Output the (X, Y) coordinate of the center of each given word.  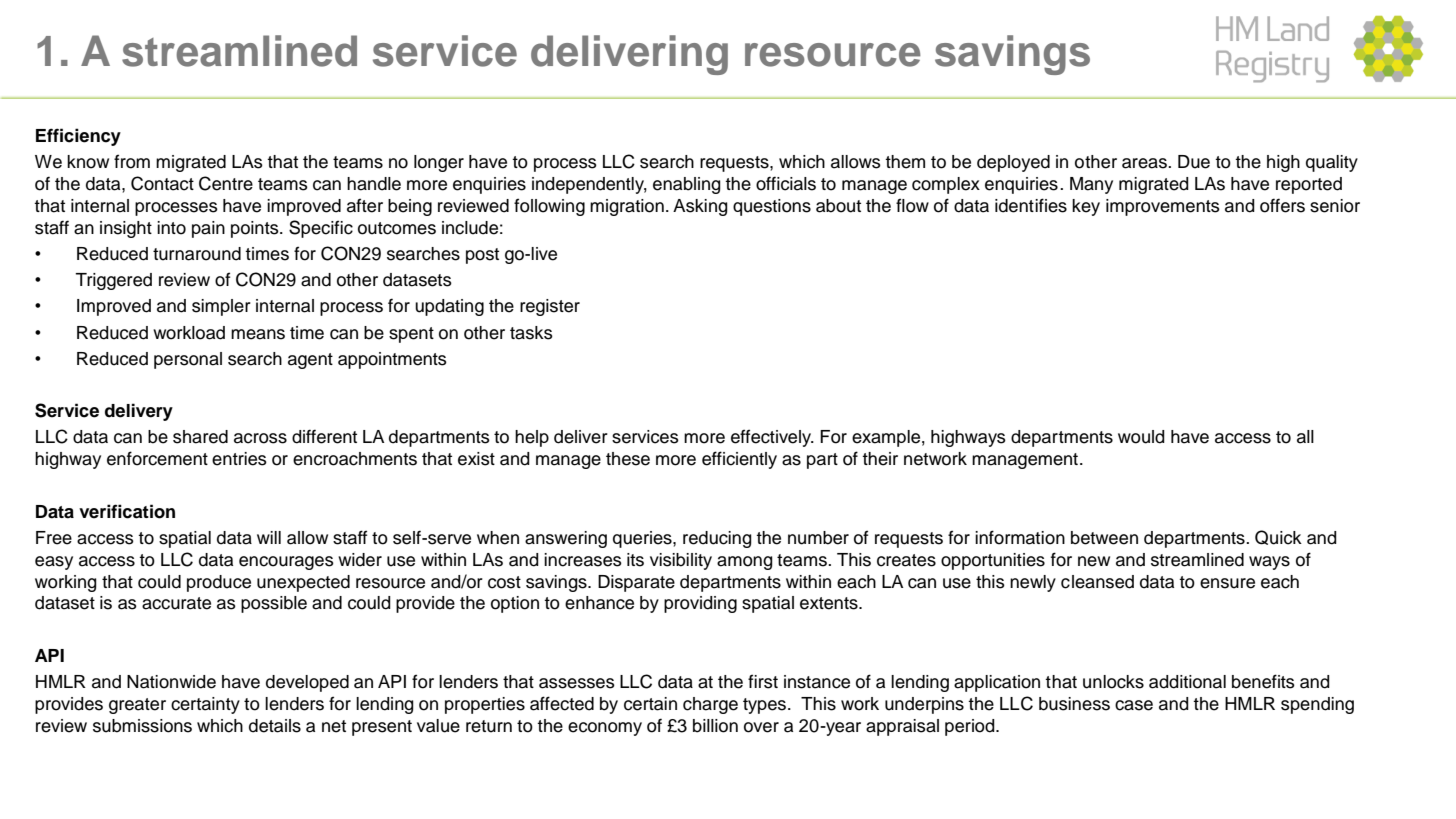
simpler (221, 307)
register (550, 307)
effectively (772, 438)
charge (710, 705)
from (132, 161)
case (1134, 705)
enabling (687, 185)
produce (219, 583)
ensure (1227, 583)
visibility (681, 561)
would (1141, 437)
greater (137, 706)
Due (1194, 162)
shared (200, 437)
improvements (1163, 207)
